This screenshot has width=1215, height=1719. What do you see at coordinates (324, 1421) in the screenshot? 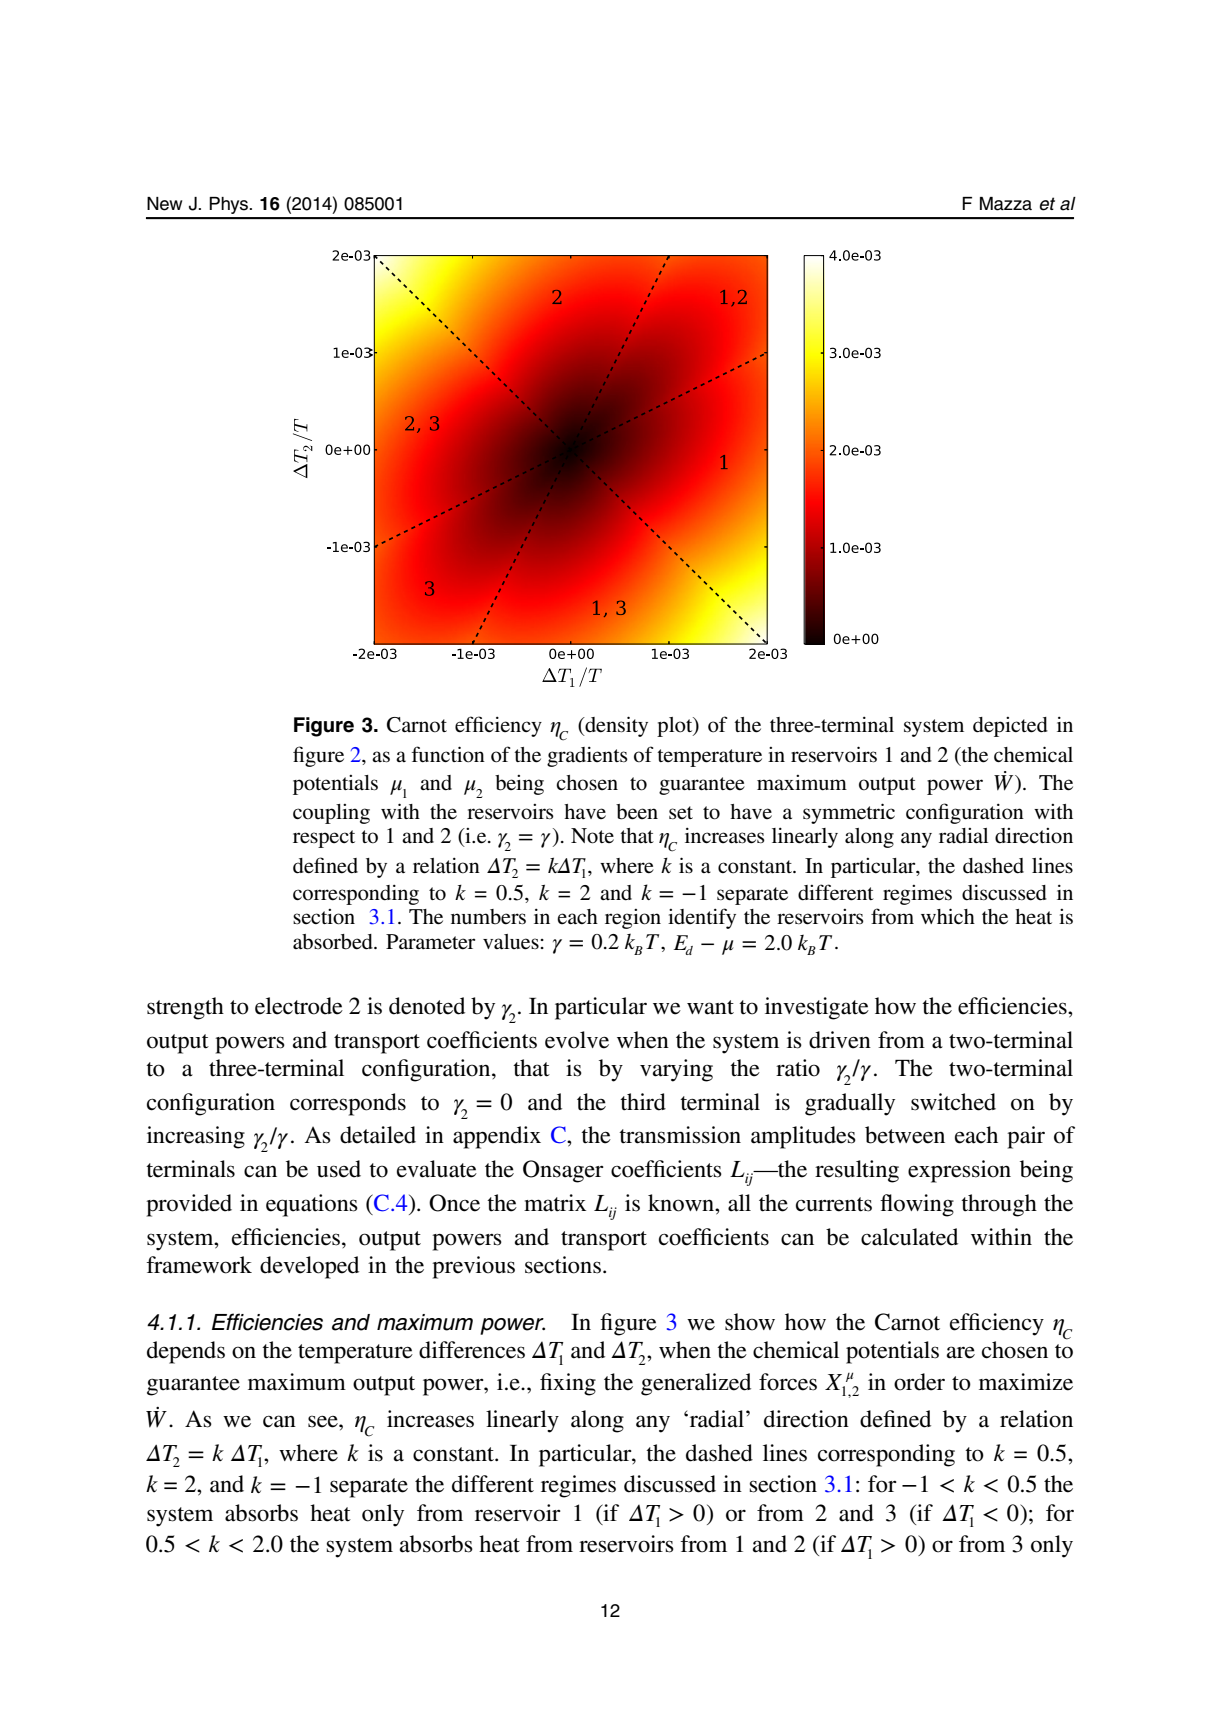
I see `see` at bounding box center [324, 1421].
